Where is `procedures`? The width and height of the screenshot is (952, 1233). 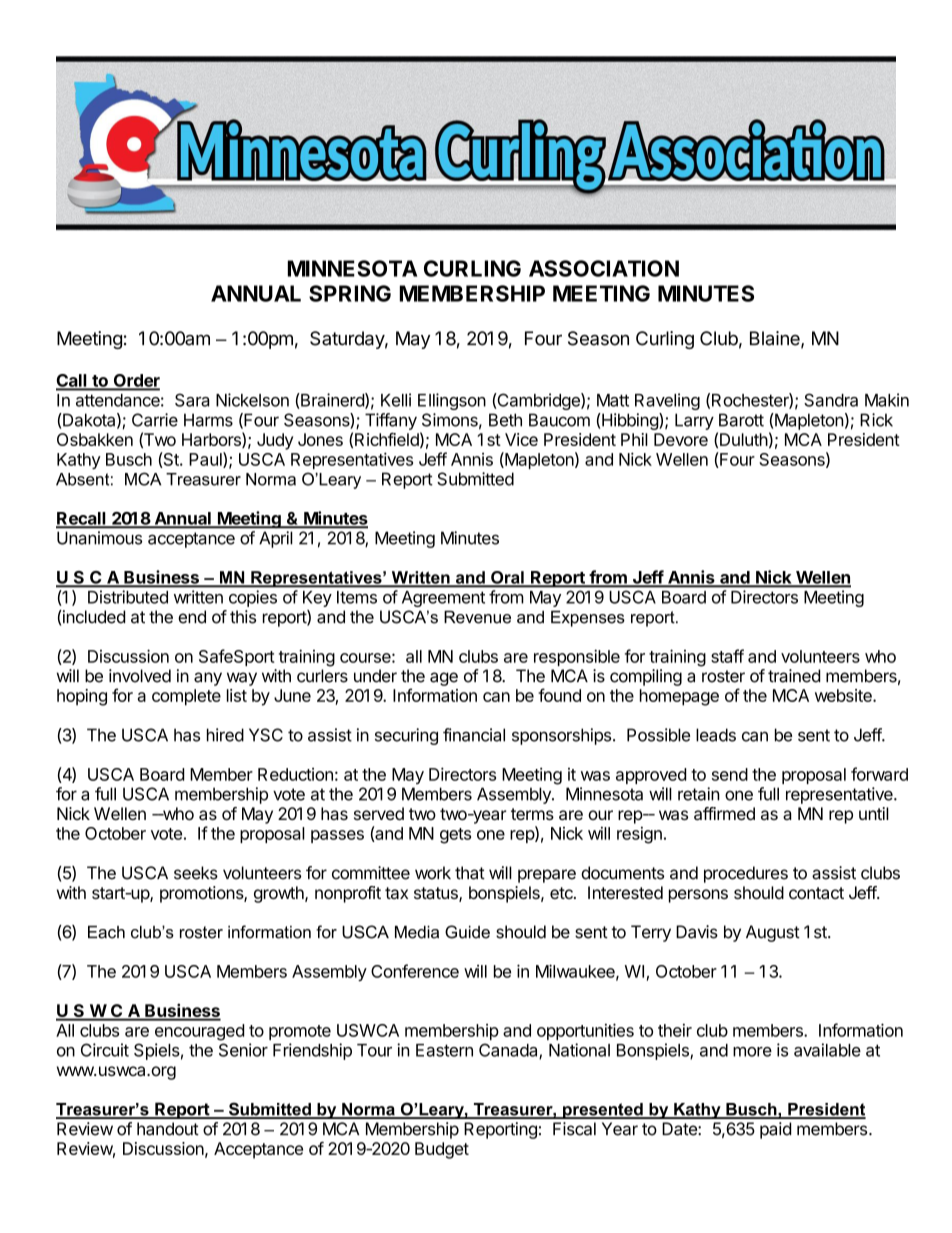
procedures is located at coordinates (746, 874).
